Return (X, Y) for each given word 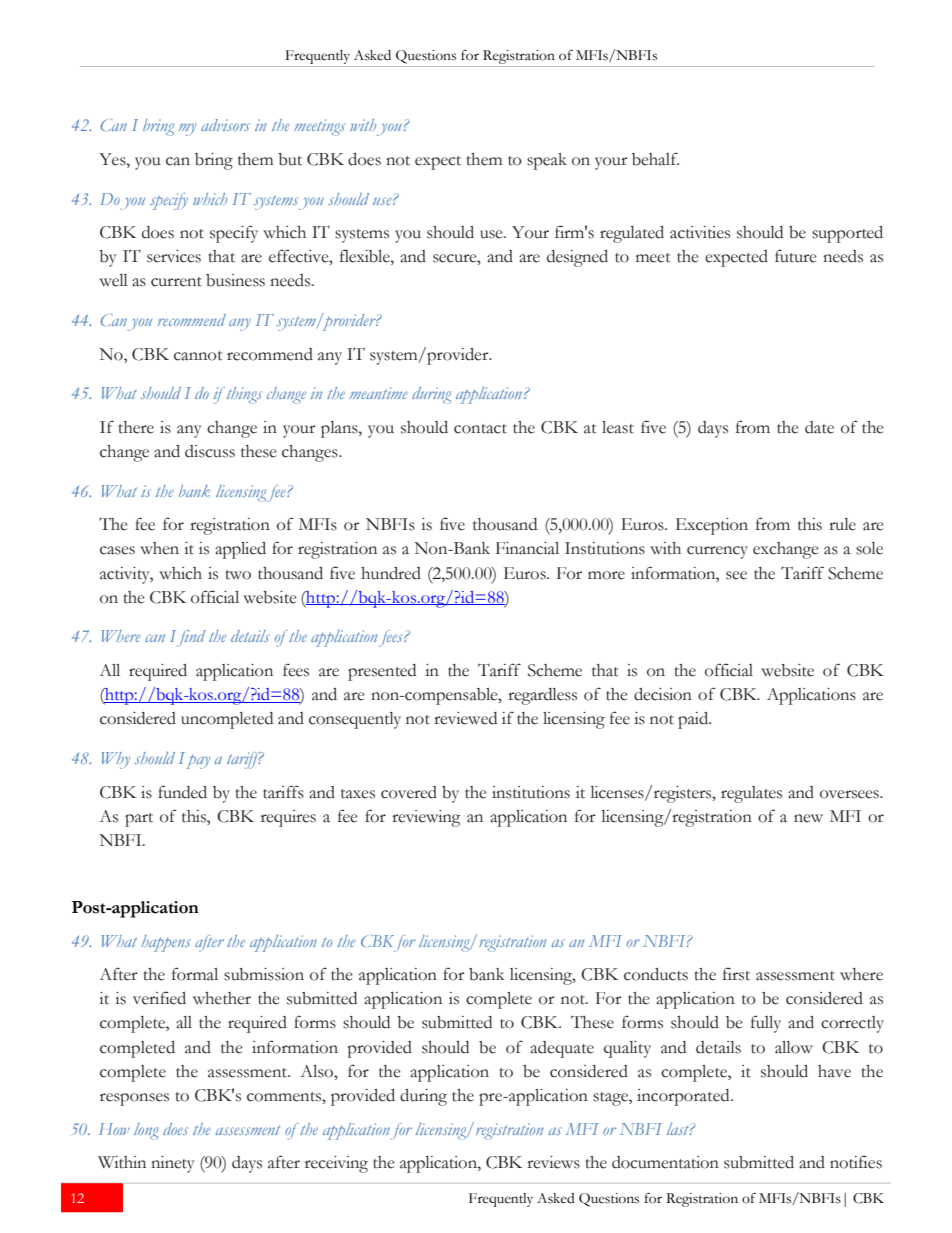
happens (166, 943)
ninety (173, 1164)
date (819, 427)
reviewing (426, 818)
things (243, 395)
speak (547, 161)
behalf (655, 159)
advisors (225, 125)
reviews (553, 1162)
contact (480, 429)
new (808, 818)
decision (663, 694)
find (189, 638)
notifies (856, 1162)
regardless (542, 696)
